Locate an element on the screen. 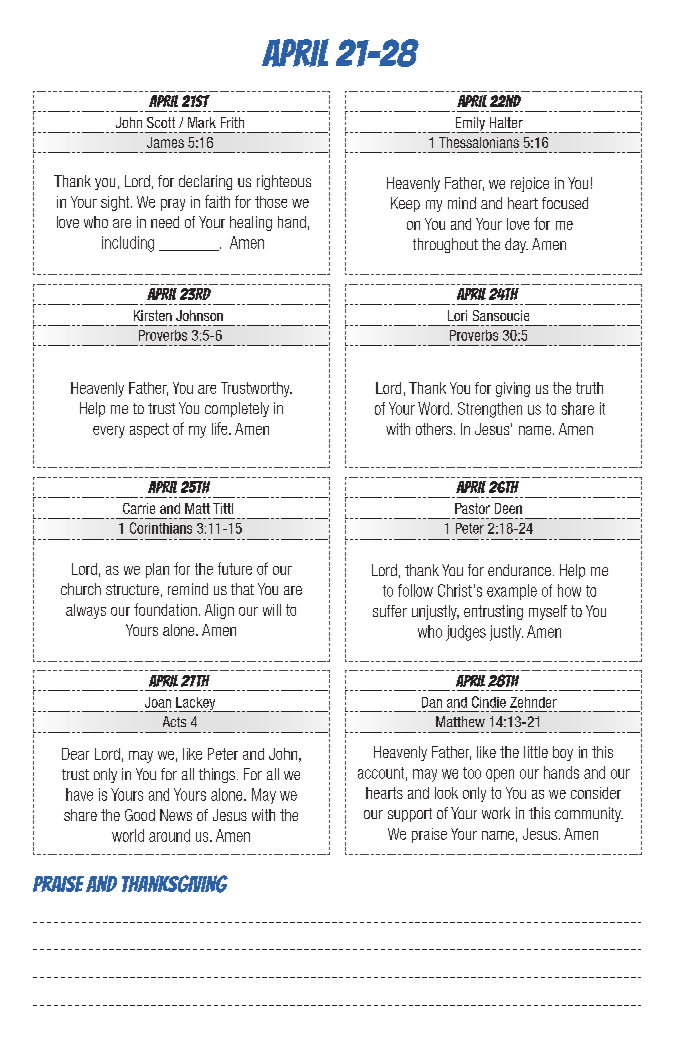 This screenshot has width=674, height=1042. Good is located at coordinates (140, 815).
